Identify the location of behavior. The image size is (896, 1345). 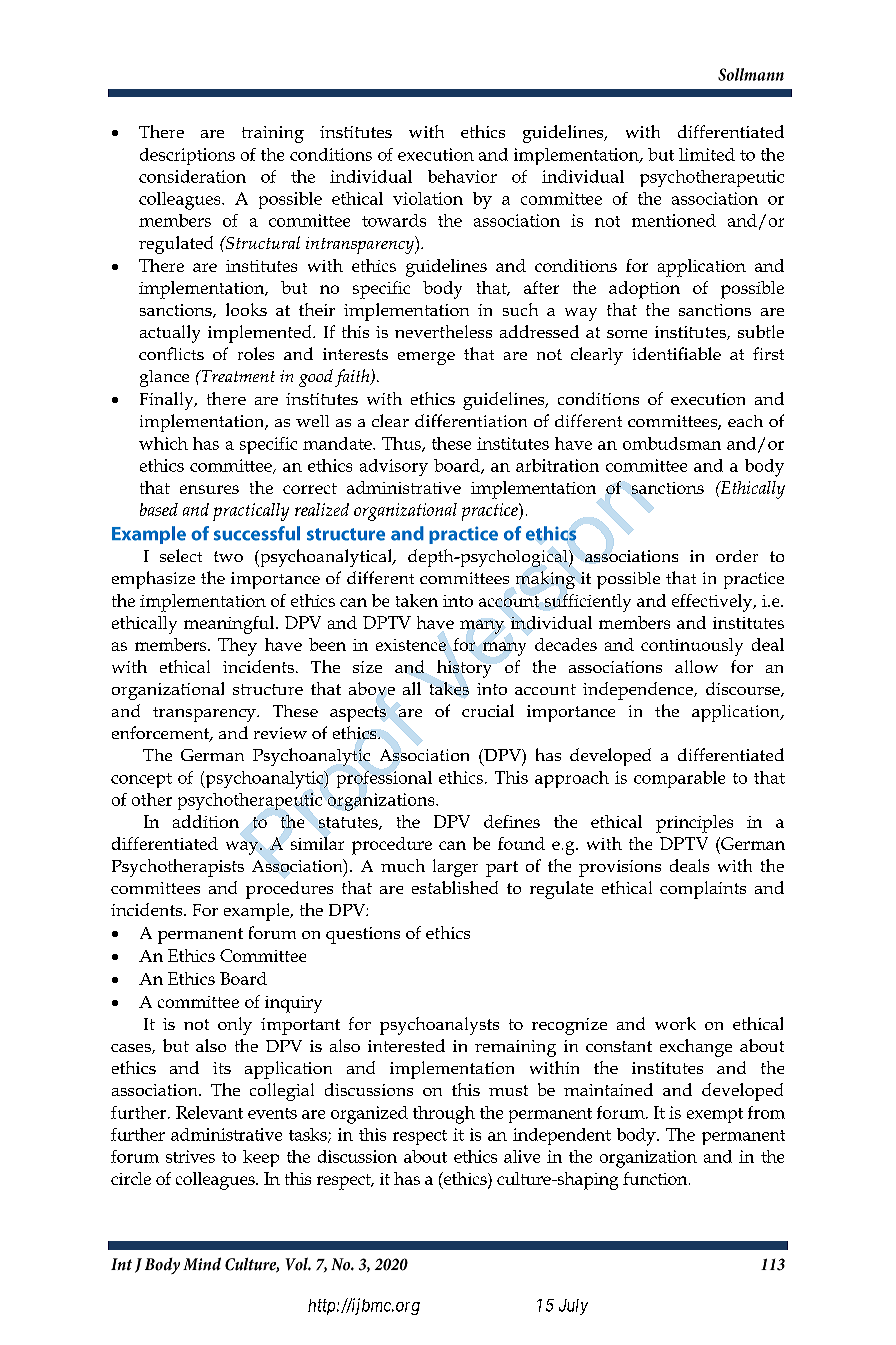
(462, 176).
